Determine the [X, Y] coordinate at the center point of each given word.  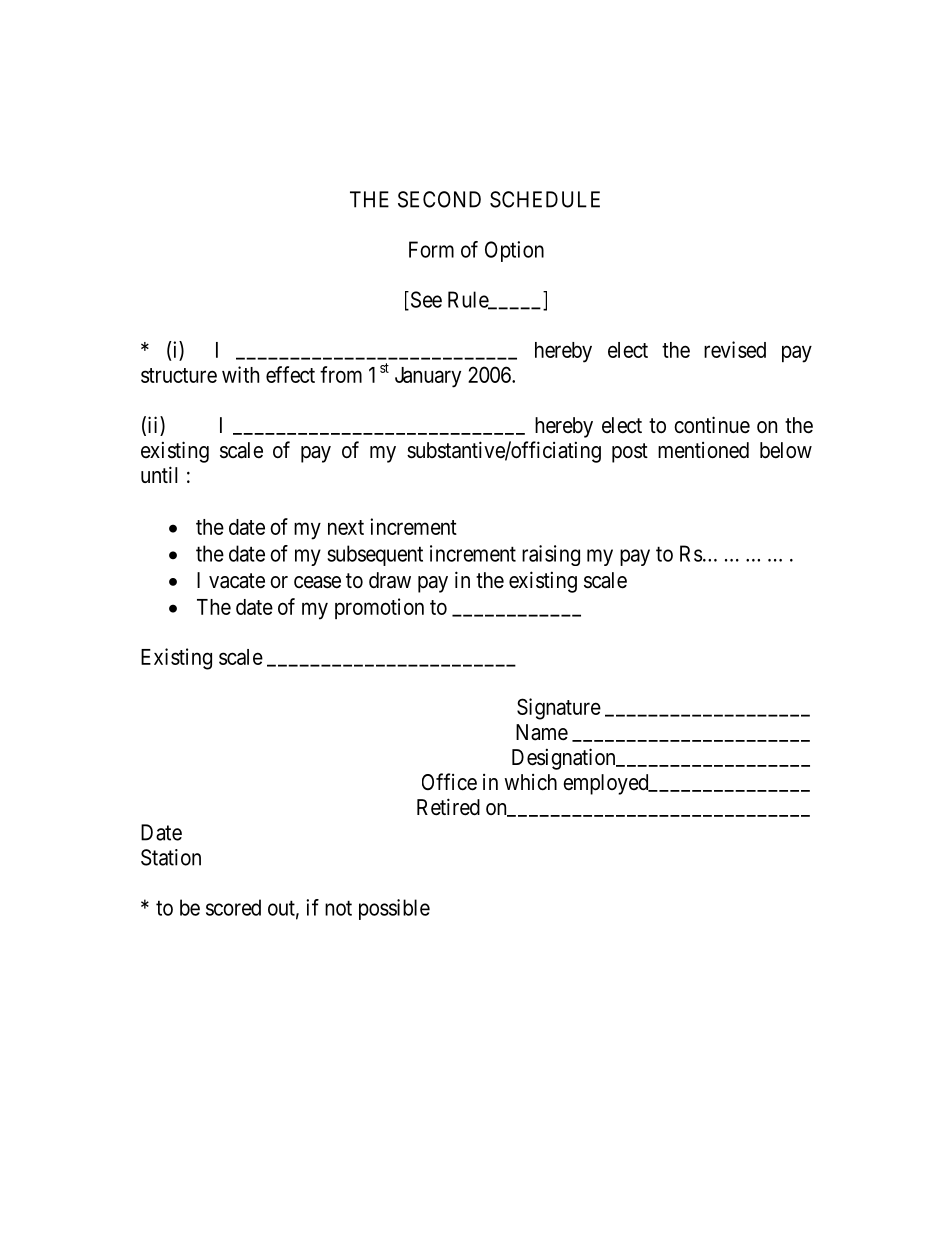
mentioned [703, 450]
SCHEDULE [545, 199]
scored [233, 907]
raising [551, 555]
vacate [237, 581]
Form [431, 249]
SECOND [439, 199]
